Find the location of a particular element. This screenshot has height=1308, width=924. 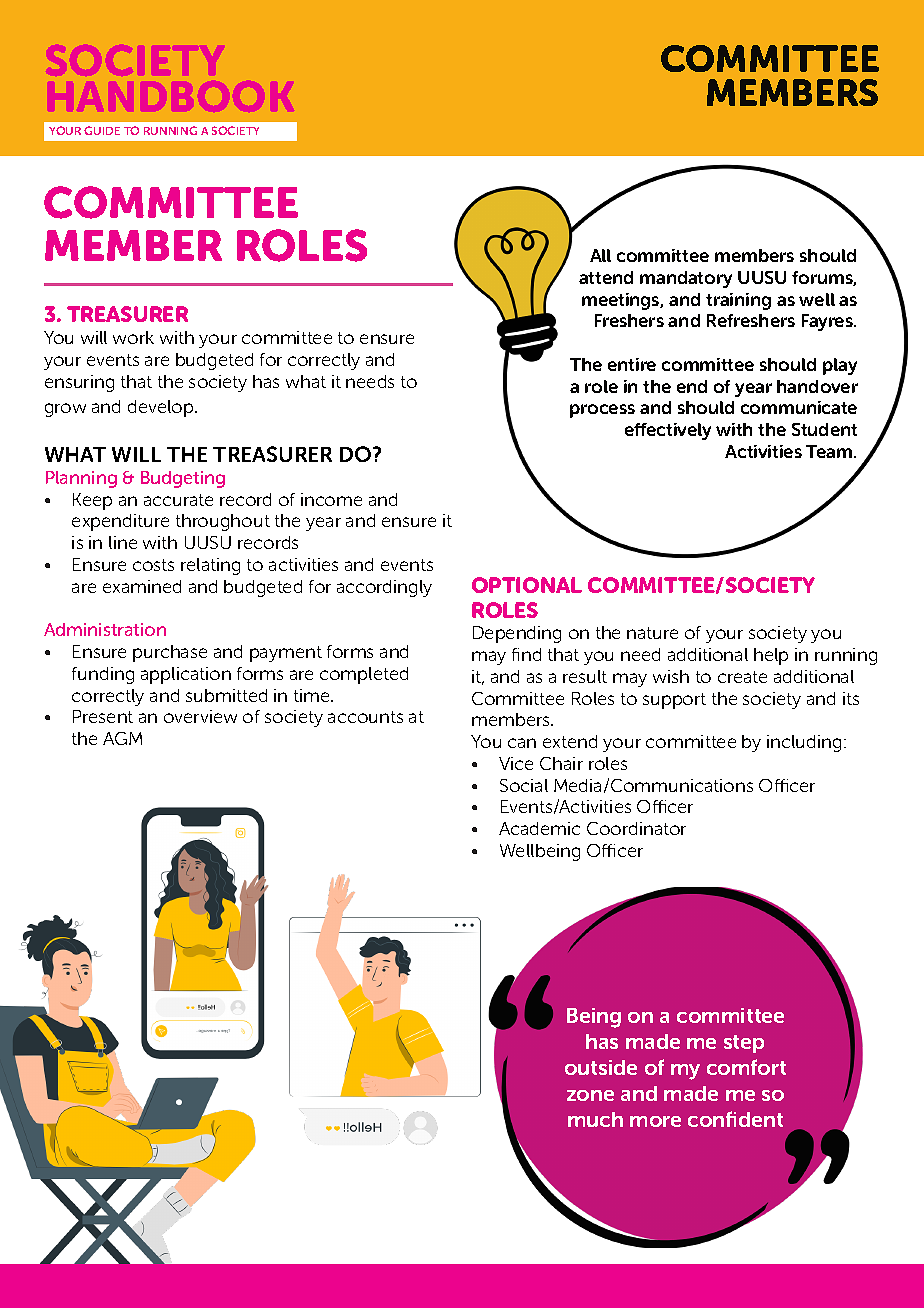

income is located at coordinates (331, 499).
